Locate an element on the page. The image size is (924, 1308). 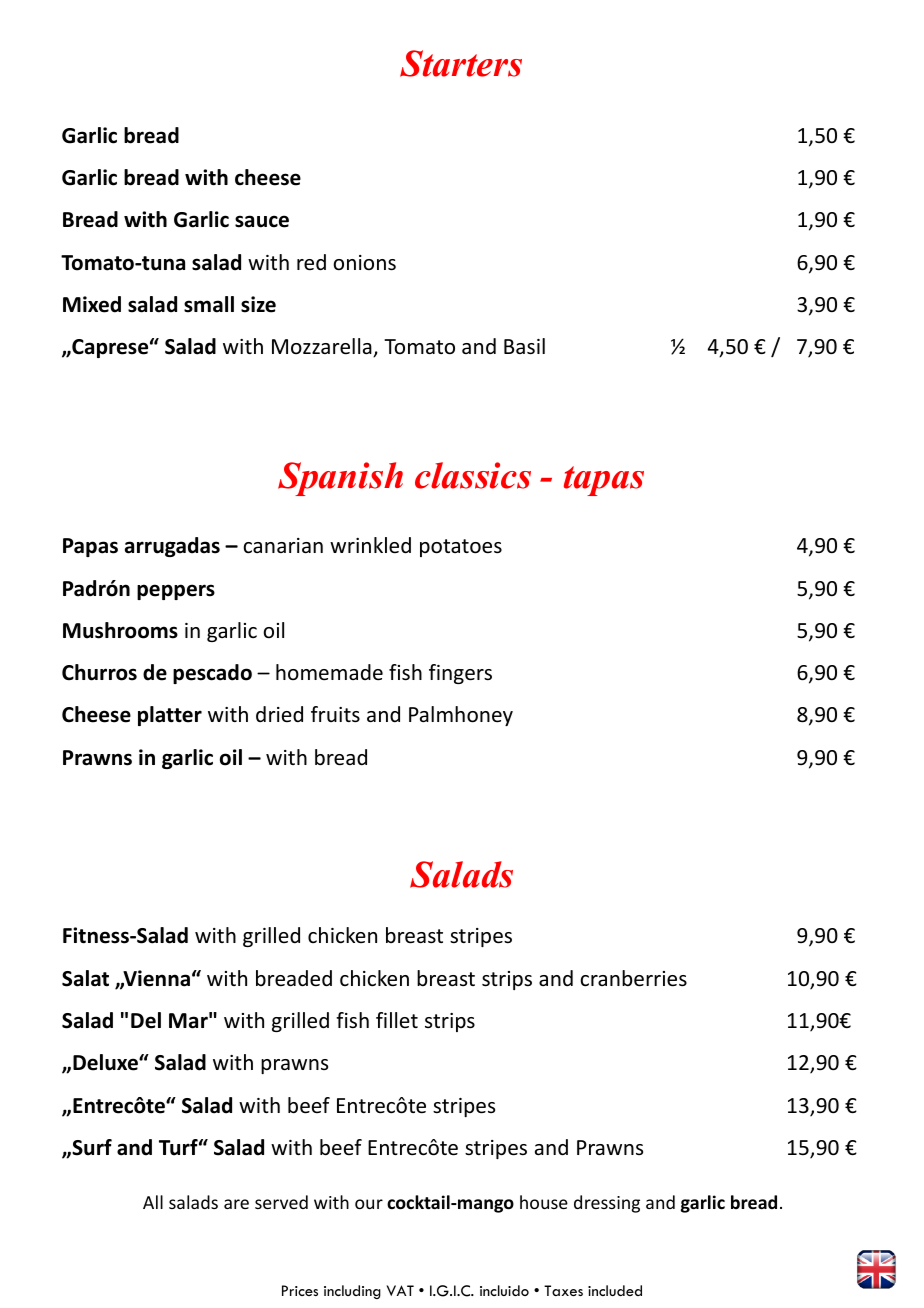
Starters is located at coordinates (461, 63).
